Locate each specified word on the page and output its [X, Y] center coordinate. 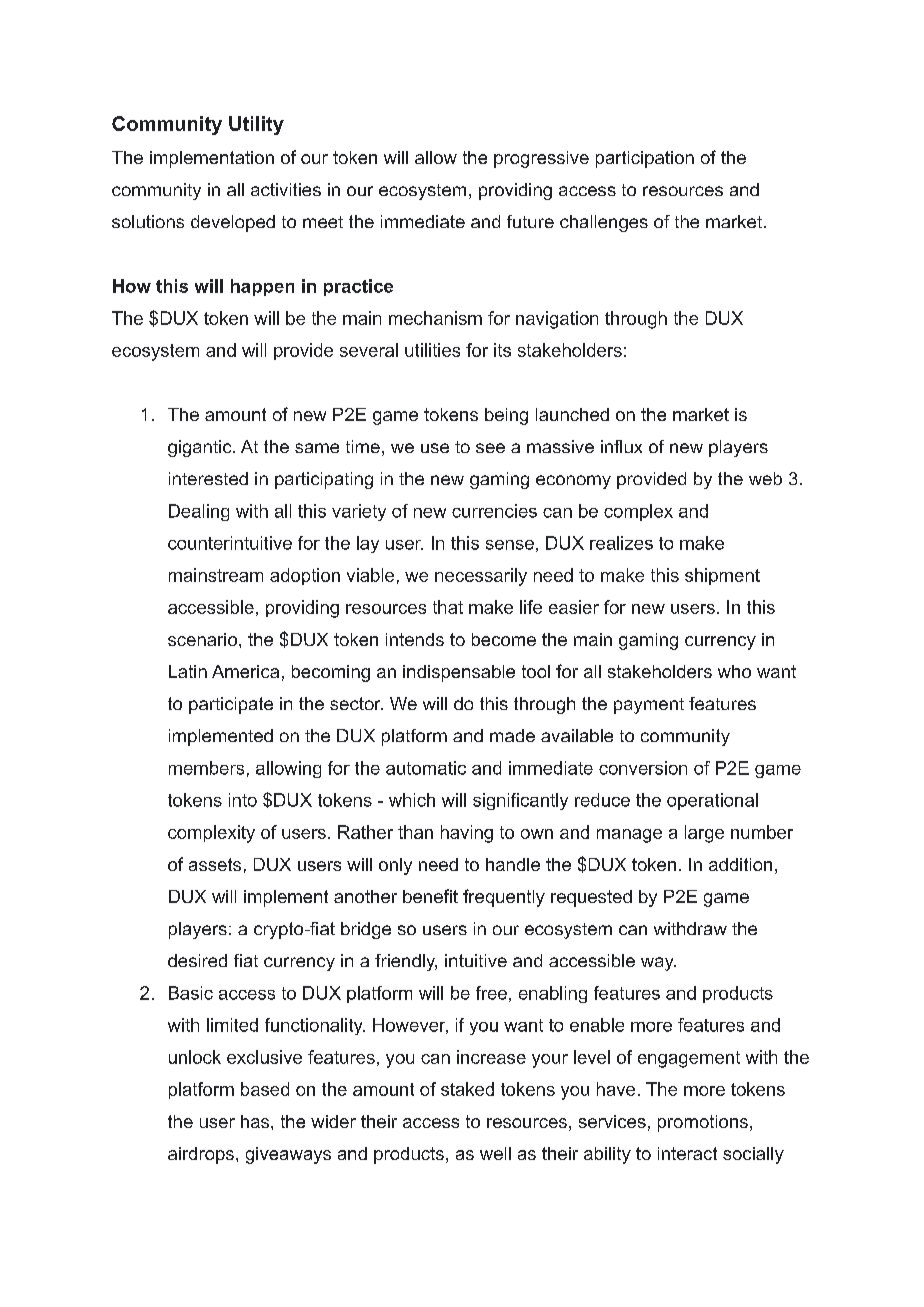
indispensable [459, 673]
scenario [204, 639]
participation [645, 159]
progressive [541, 159]
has [256, 1121]
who [734, 671]
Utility [256, 125]
